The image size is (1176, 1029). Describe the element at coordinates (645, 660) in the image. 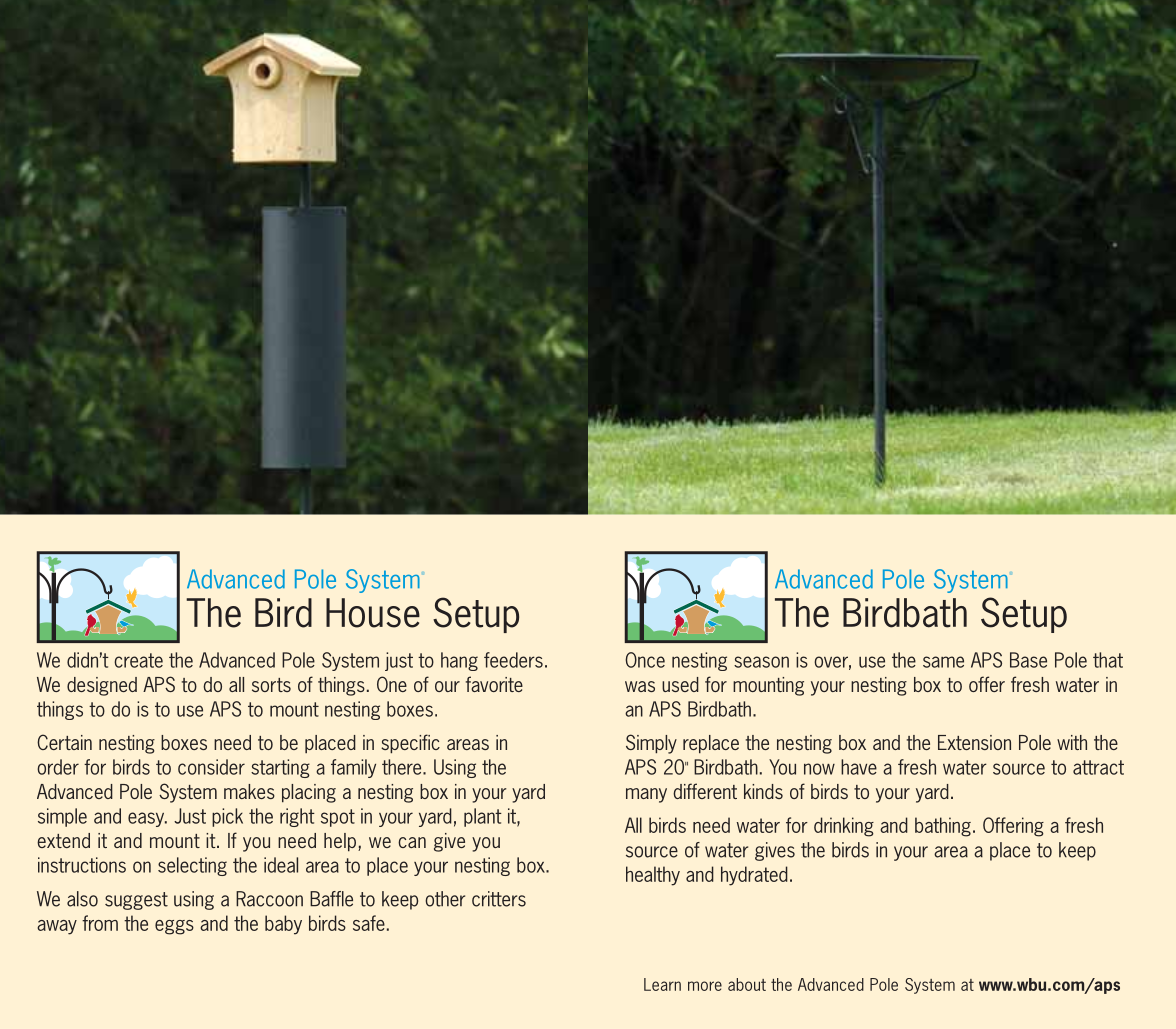

I see `Once` at that location.
